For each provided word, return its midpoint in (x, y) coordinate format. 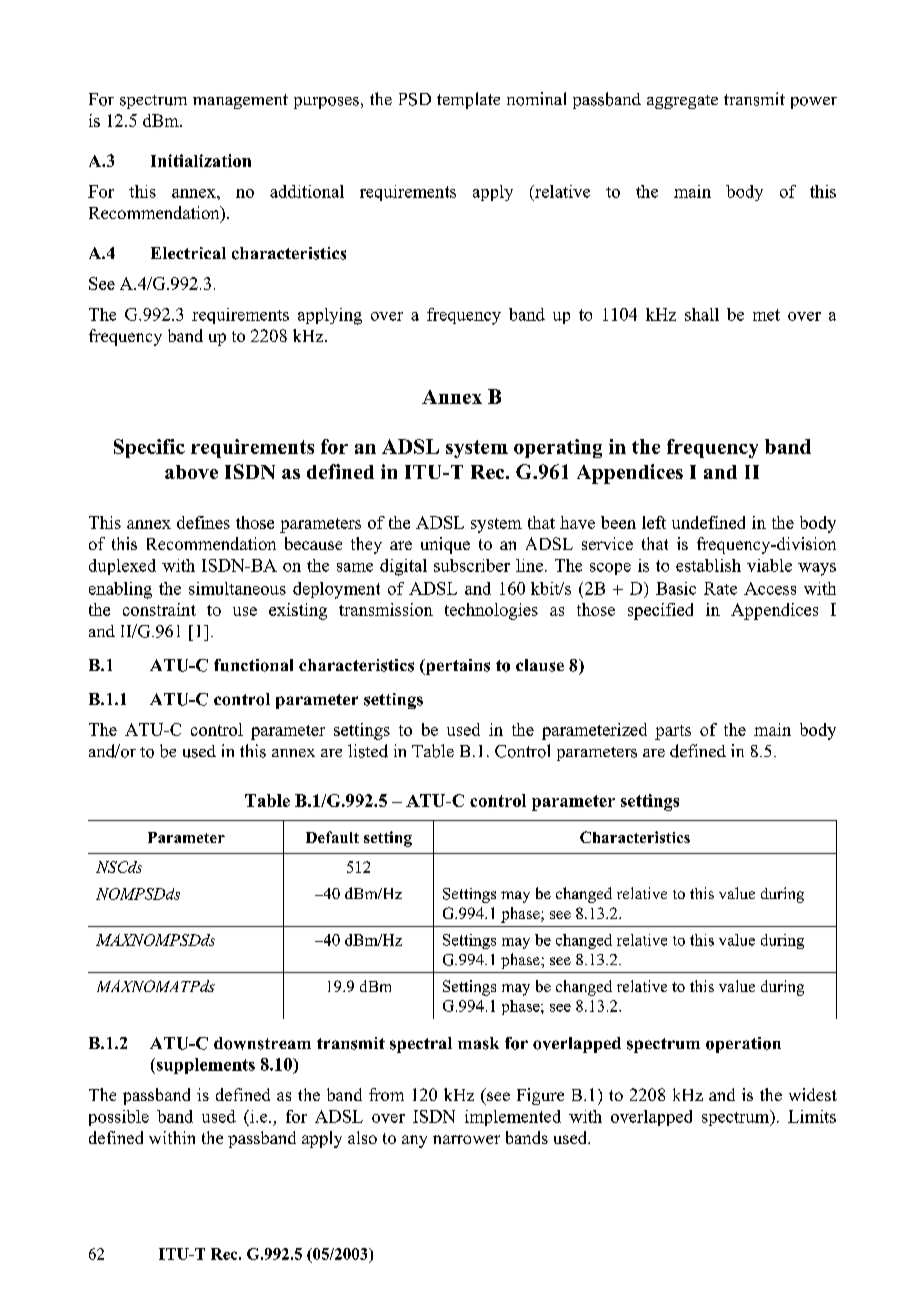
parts (673, 732)
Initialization (201, 160)
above (191, 472)
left (654, 522)
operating (558, 448)
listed (368, 751)
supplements (204, 1066)
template (468, 100)
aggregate (682, 102)
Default (332, 837)
